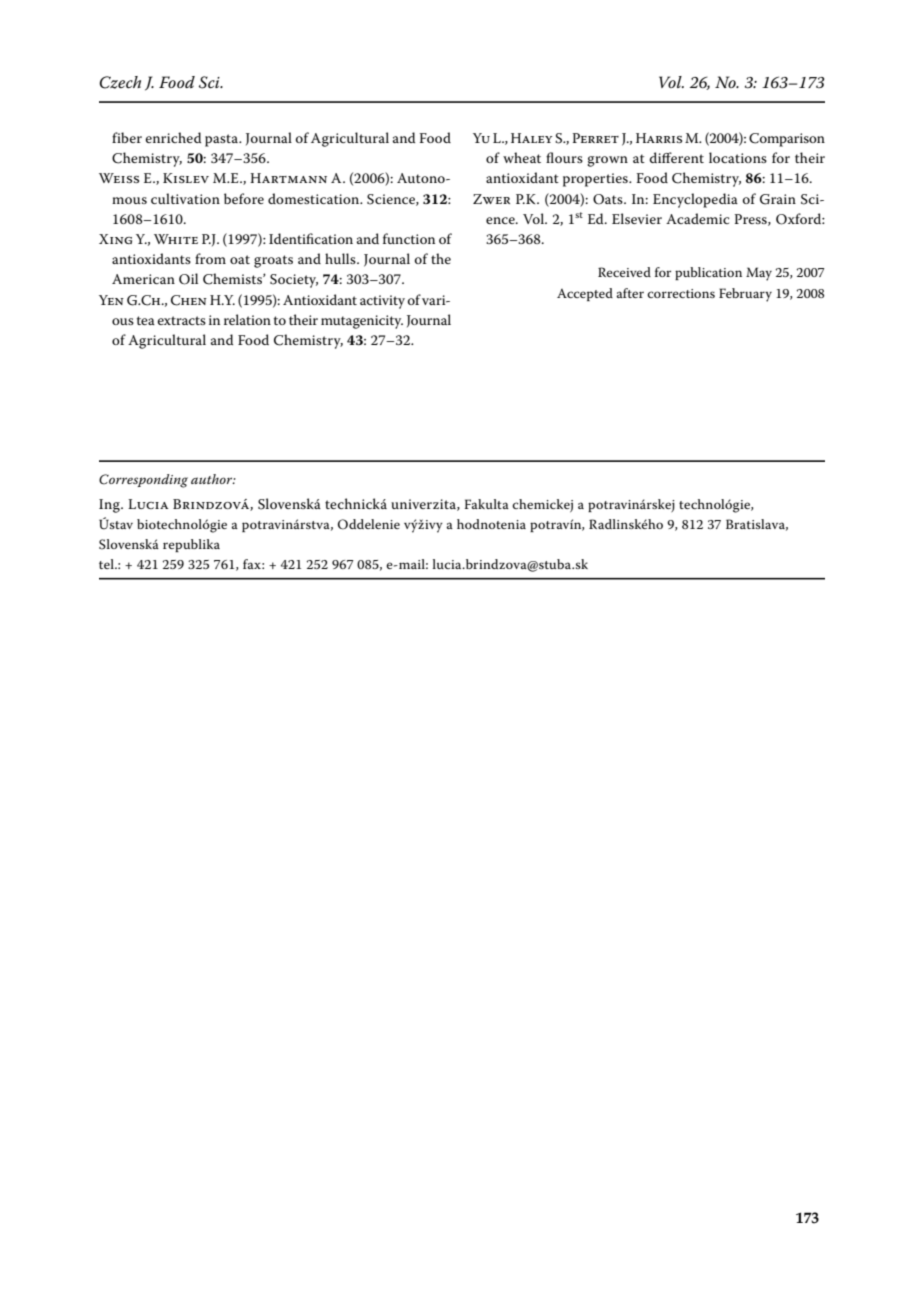 The image size is (924, 1308). What do you see at coordinates (532, 138) in the document?
I see `Haley` at bounding box center [532, 138].
